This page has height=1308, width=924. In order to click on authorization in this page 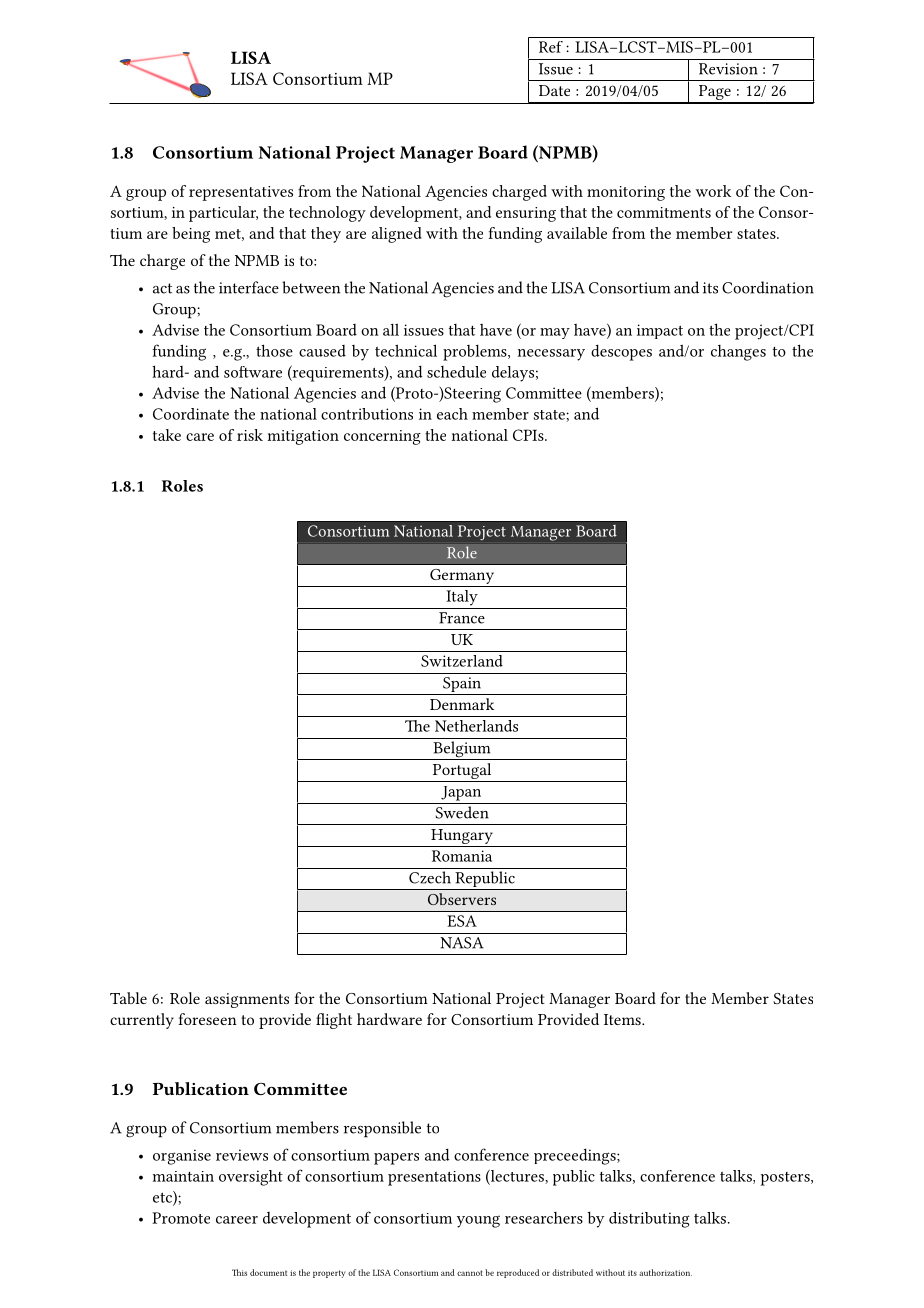, I will do `click(665, 1272)`.
